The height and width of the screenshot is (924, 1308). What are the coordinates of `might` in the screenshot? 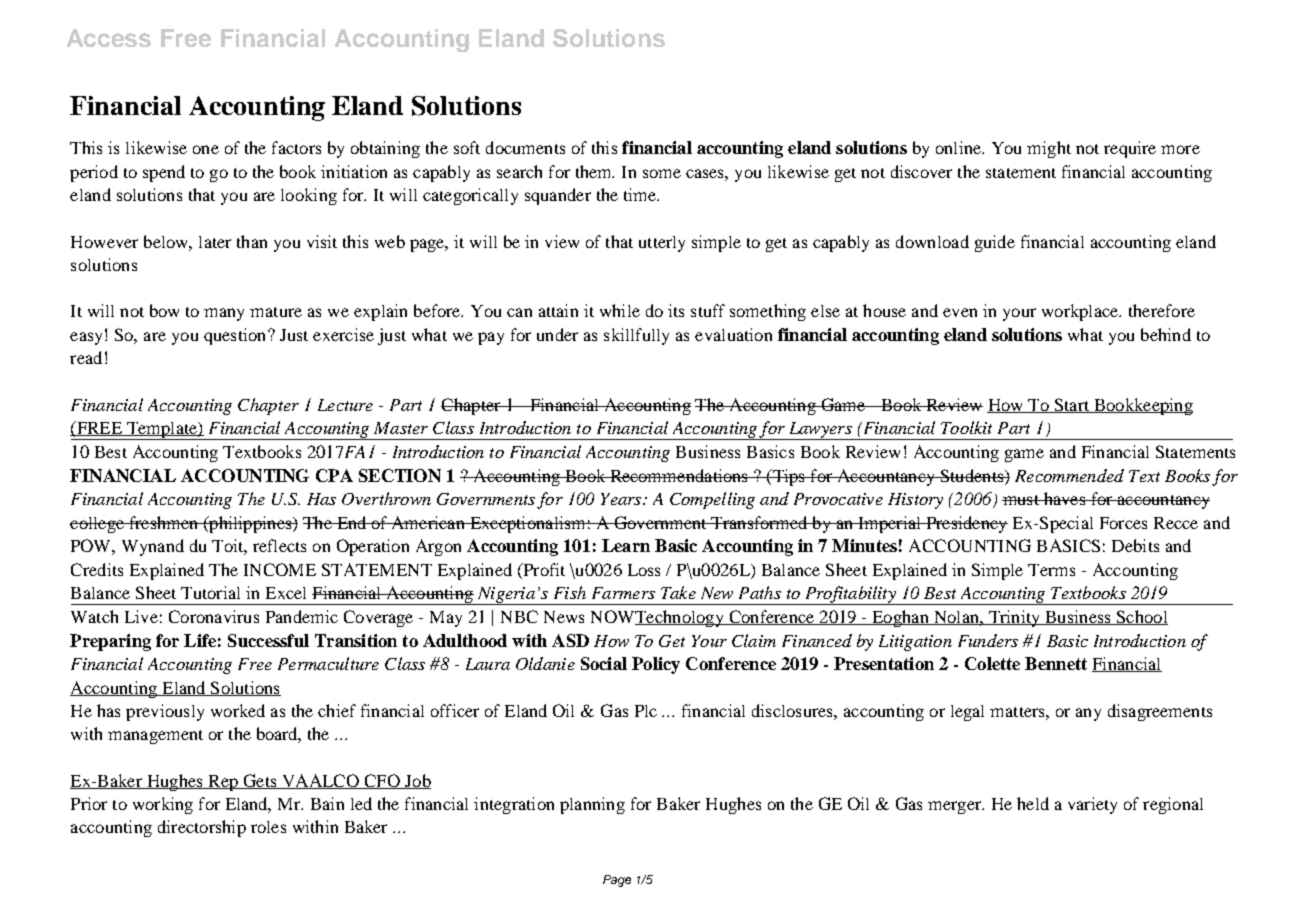 It's located at (1049, 149).
